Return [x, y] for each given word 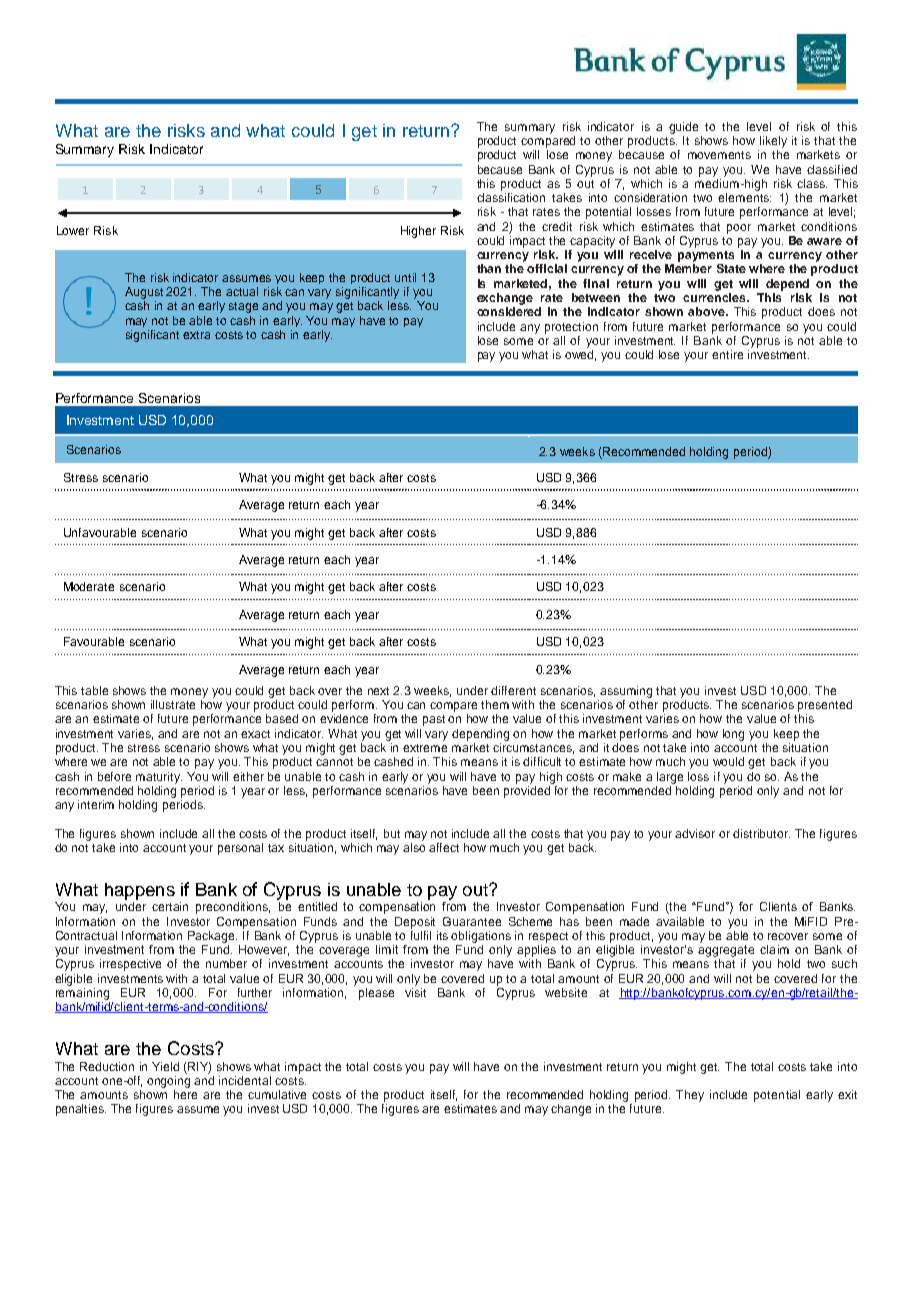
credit [557, 226]
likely [773, 142]
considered [509, 311]
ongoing [168, 1080]
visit [415, 992]
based [282, 718]
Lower [73, 230]
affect [444, 847]
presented [825, 706]
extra [196, 335]
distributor [761, 833]
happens [140, 891]
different [513, 690]
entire [727, 354]
